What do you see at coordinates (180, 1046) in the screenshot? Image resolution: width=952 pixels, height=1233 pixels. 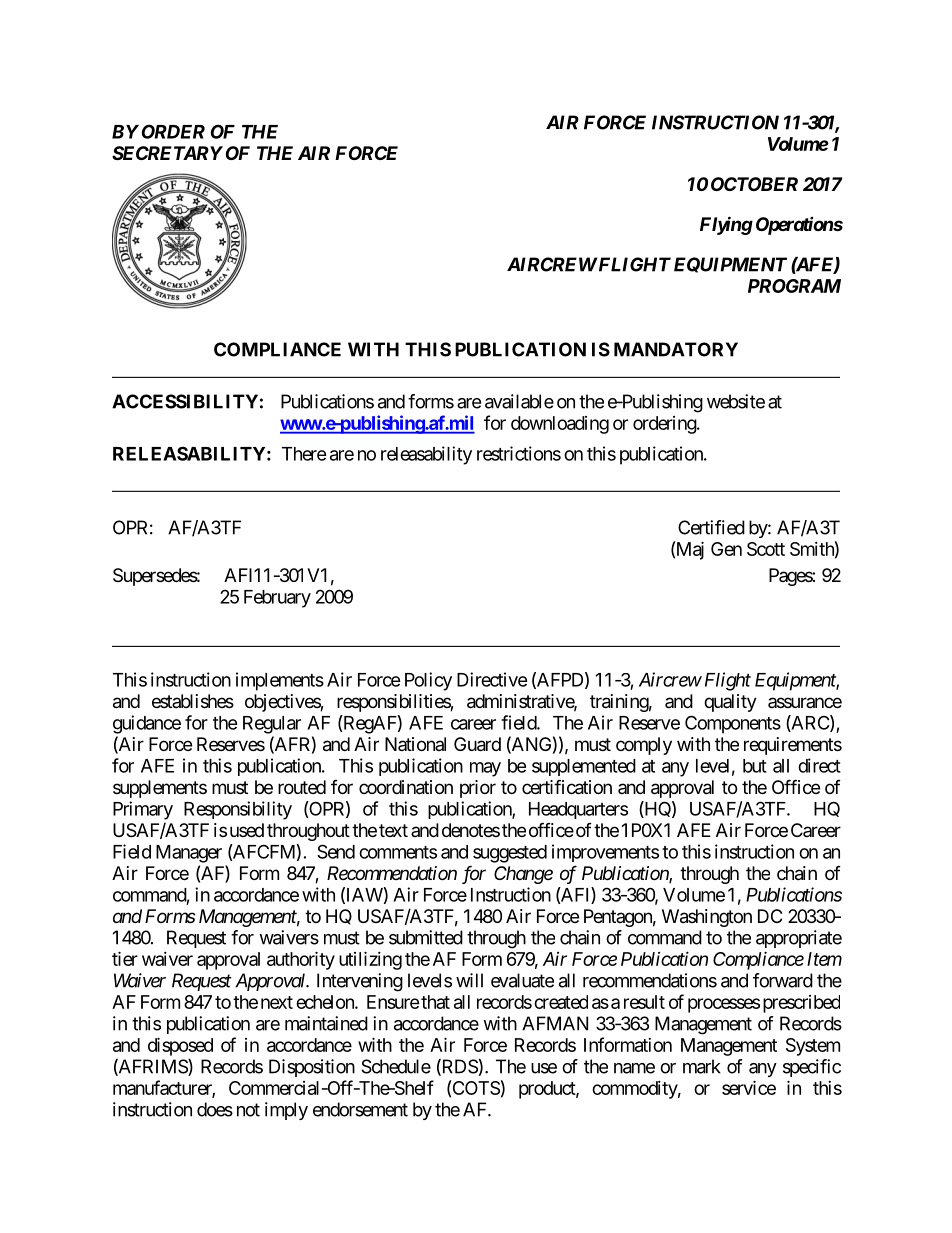 I see `disposed` at bounding box center [180, 1046].
